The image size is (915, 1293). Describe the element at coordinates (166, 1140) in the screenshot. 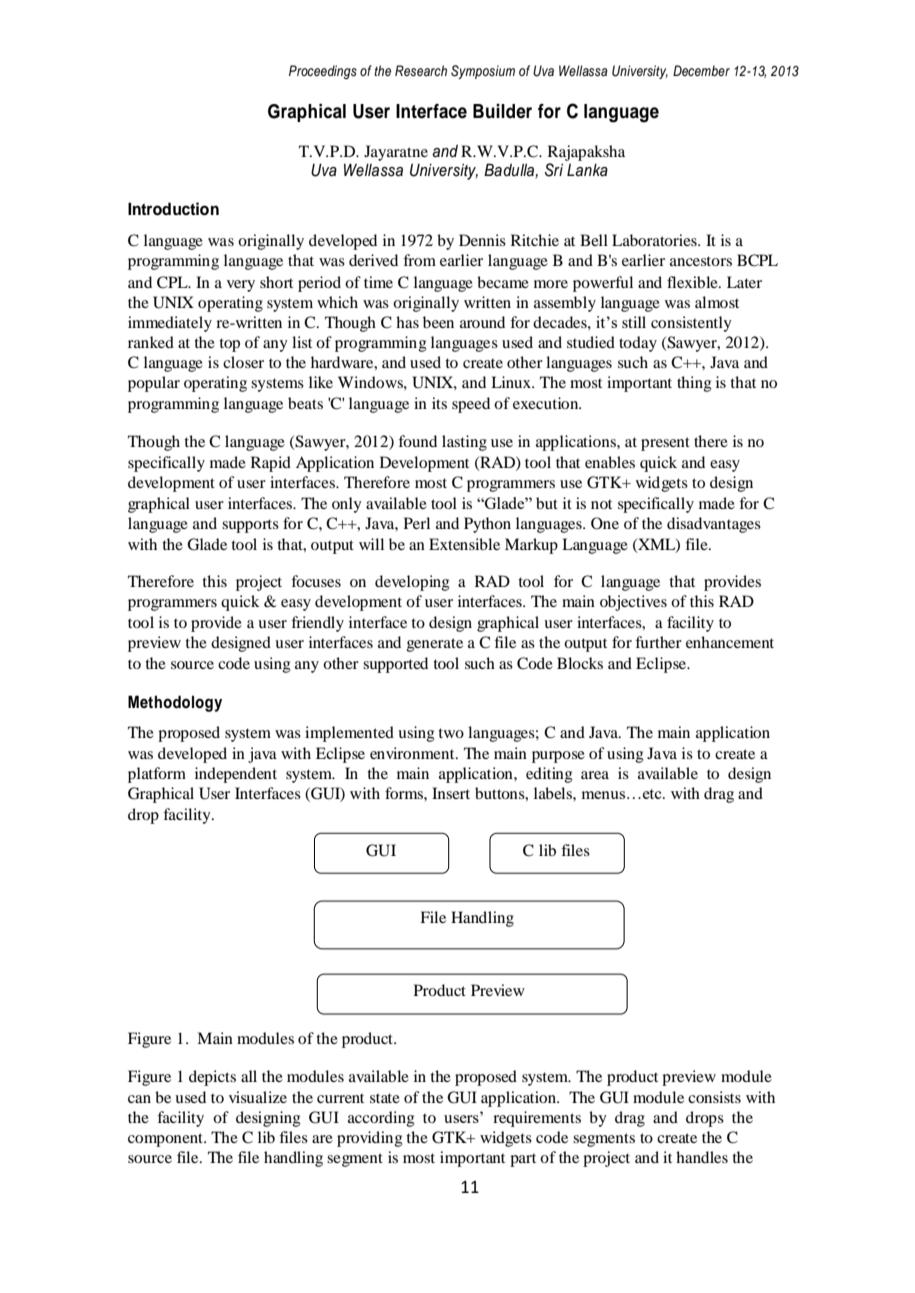

I see `component` at that location.
